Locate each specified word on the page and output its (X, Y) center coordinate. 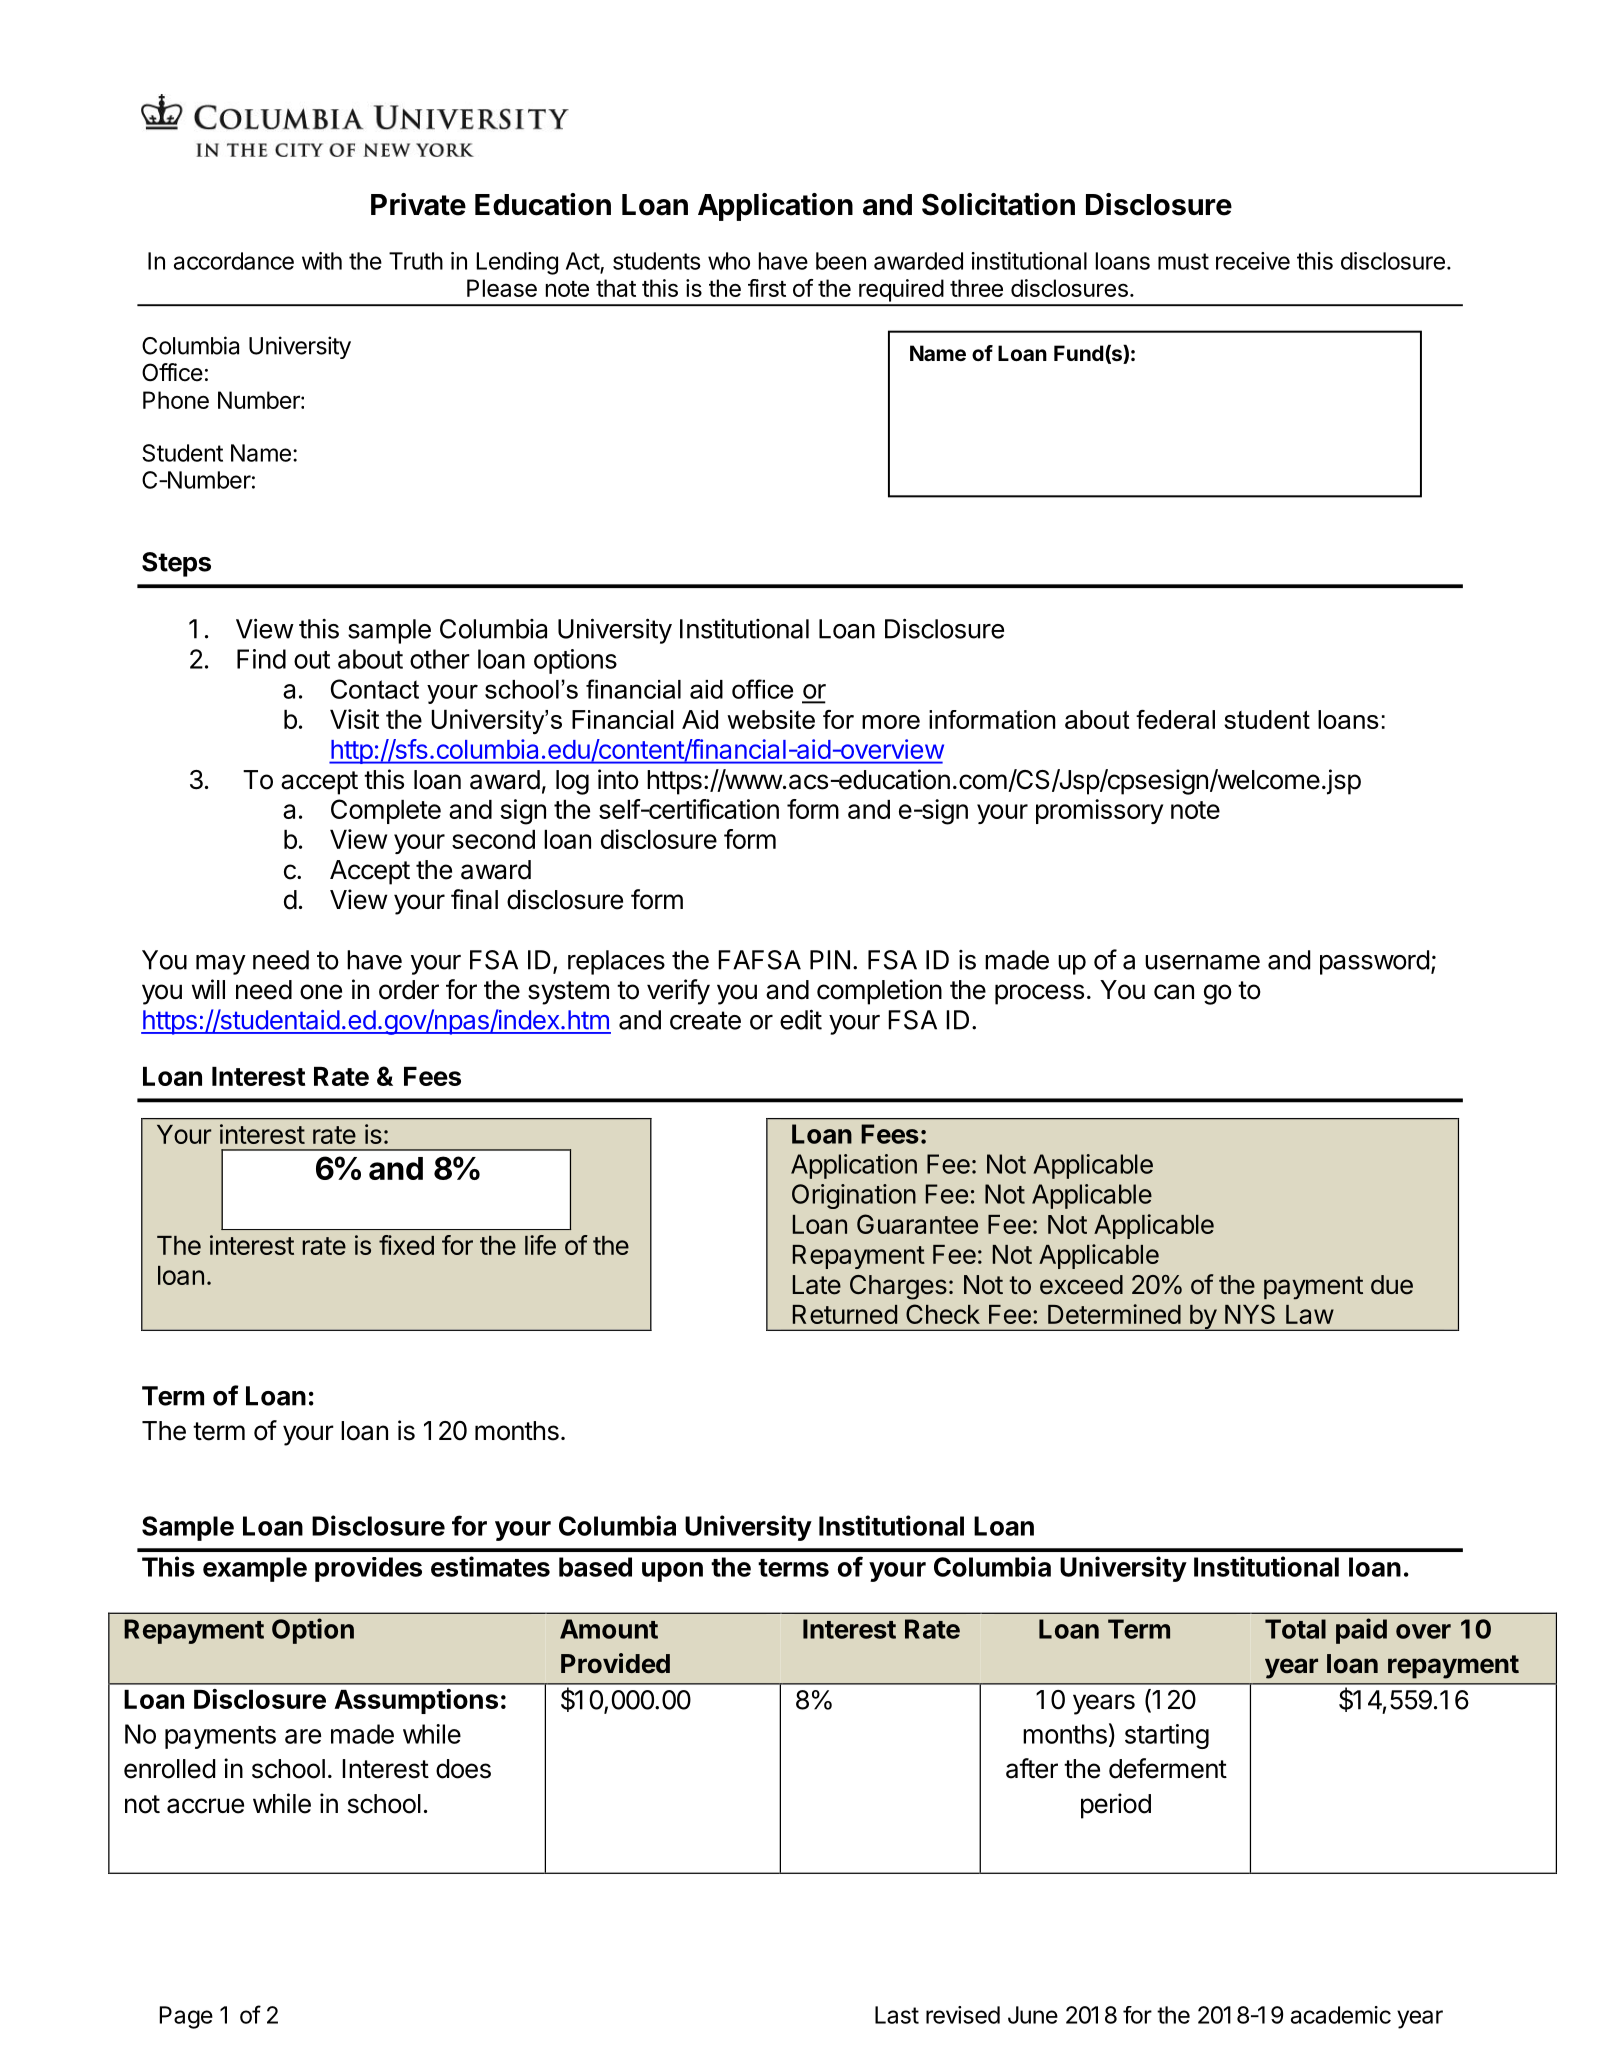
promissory (1099, 811)
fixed (406, 1245)
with (322, 261)
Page (186, 2017)
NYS (1250, 1314)
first (767, 288)
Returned (845, 1314)
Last (897, 2015)
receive (1253, 261)
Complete (386, 811)
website (771, 719)
